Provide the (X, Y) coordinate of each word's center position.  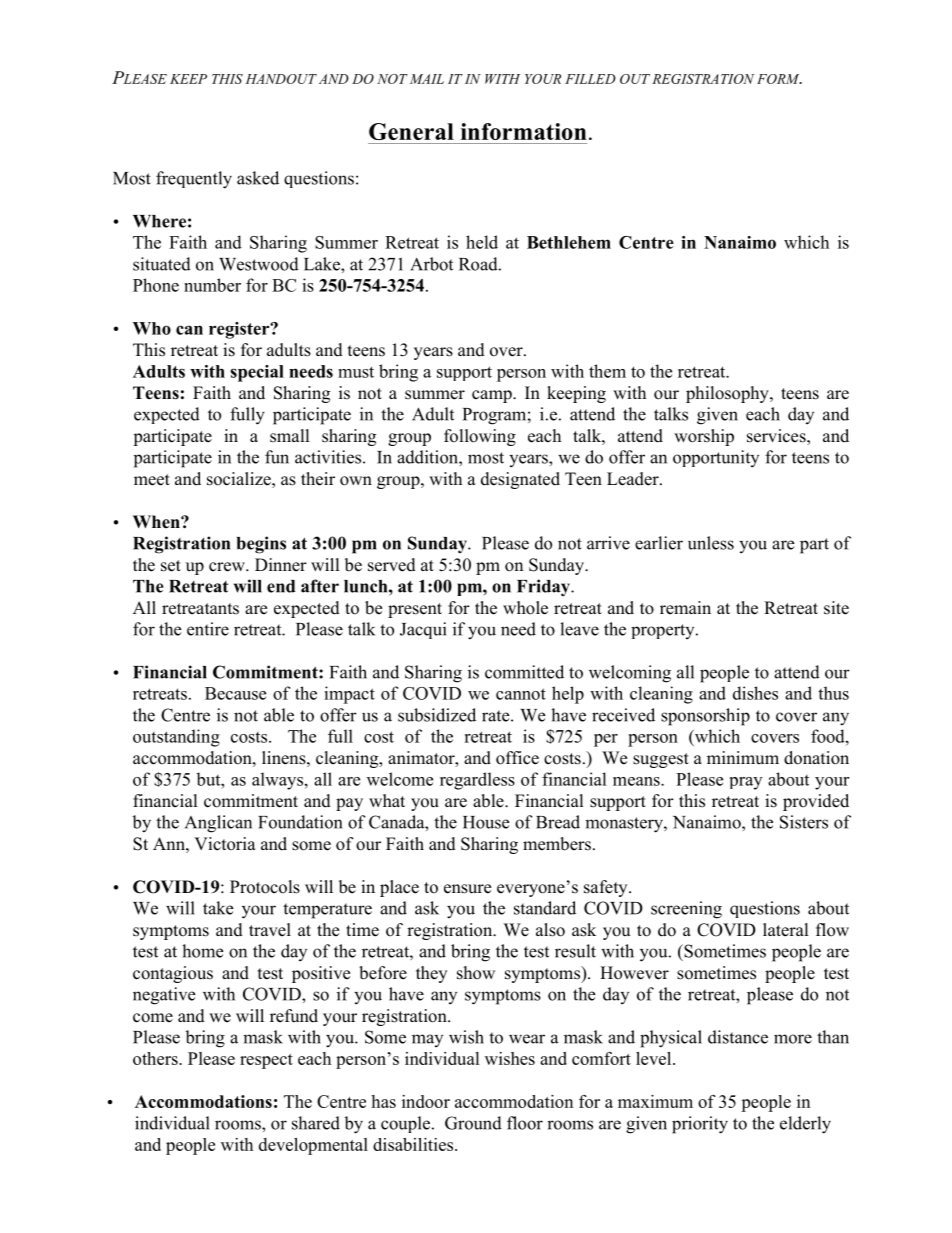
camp (493, 396)
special (257, 373)
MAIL (427, 79)
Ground (473, 1123)
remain (685, 608)
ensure (467, 889)
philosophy (728, 394)
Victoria (225, 844)
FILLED (590, 79)
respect (266, 1061)
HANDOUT (281, 79)
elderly (805, 1125)
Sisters (804, 822)
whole (525, 608)
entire (208, 629)
